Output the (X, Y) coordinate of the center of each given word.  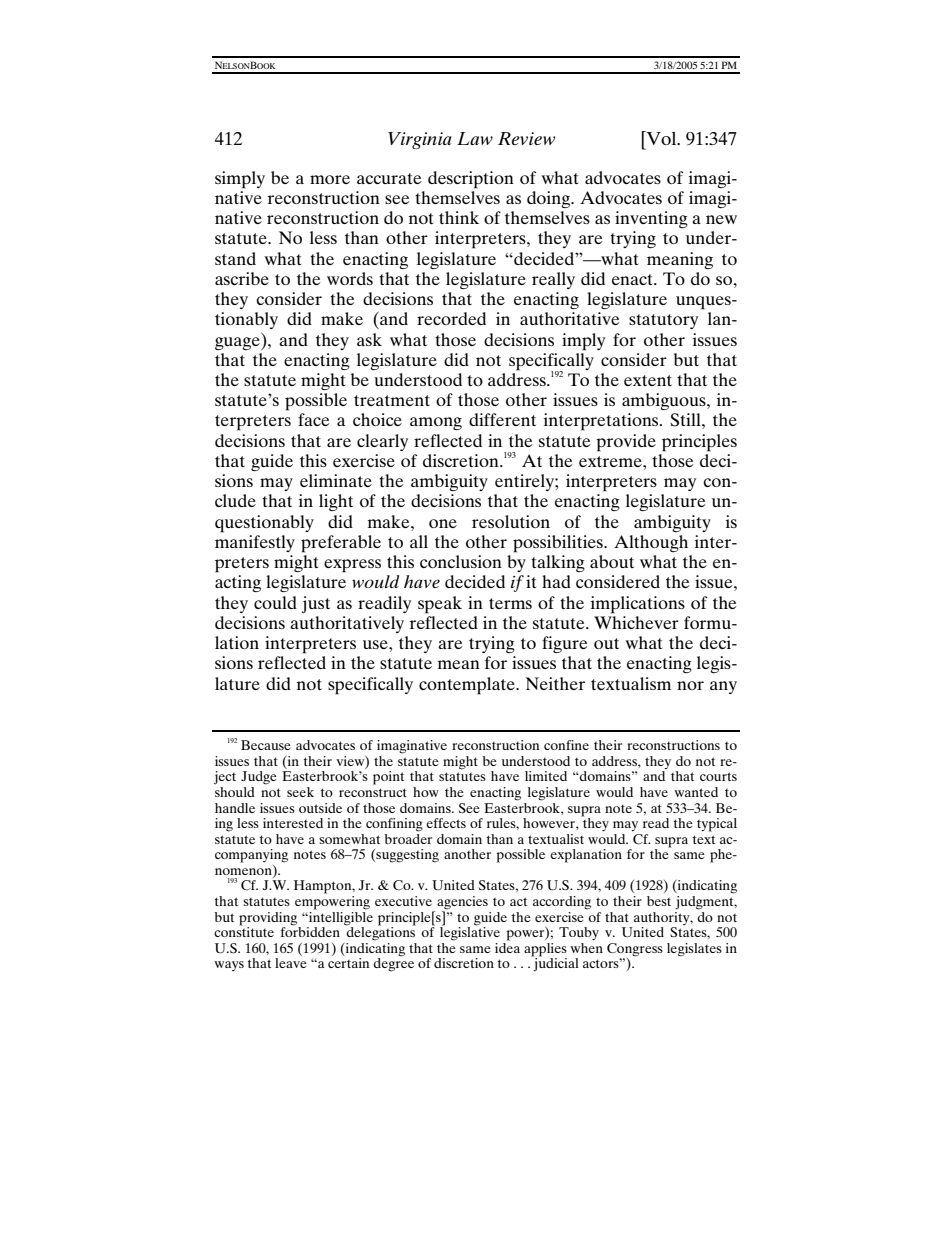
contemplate (468, 686)
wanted (696, 792)
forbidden (310, 931)
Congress (635, 951)
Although (651, 543)
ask (369, 339)
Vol (661, 138)
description (471, 180)
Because (266, 745)
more (330, 179)
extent (648, 380)
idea (507, 946)
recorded (451, 318)
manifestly (255, 543)
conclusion (461, 561)
